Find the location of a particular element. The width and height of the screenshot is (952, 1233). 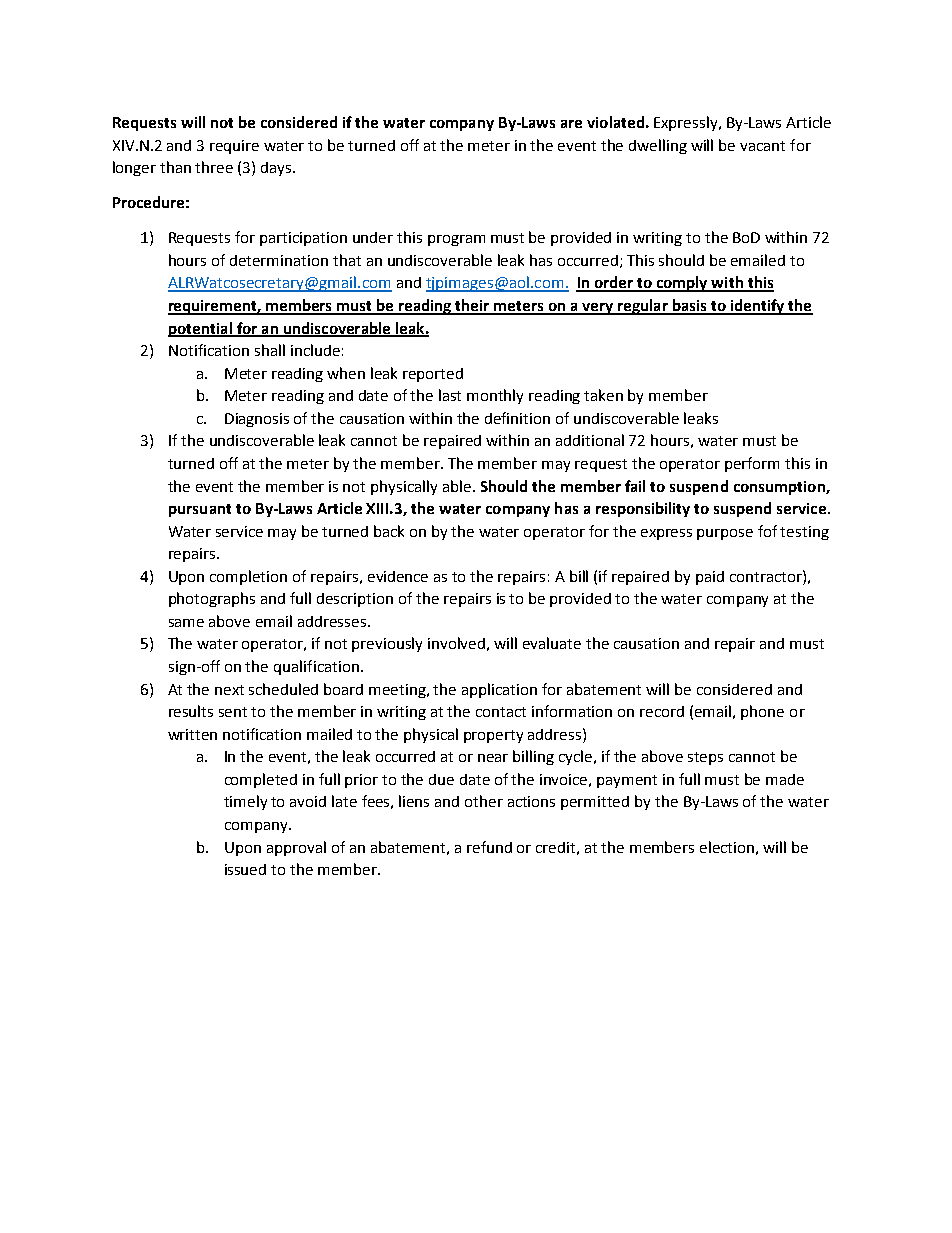

back is located at coordinates (389, 531).
